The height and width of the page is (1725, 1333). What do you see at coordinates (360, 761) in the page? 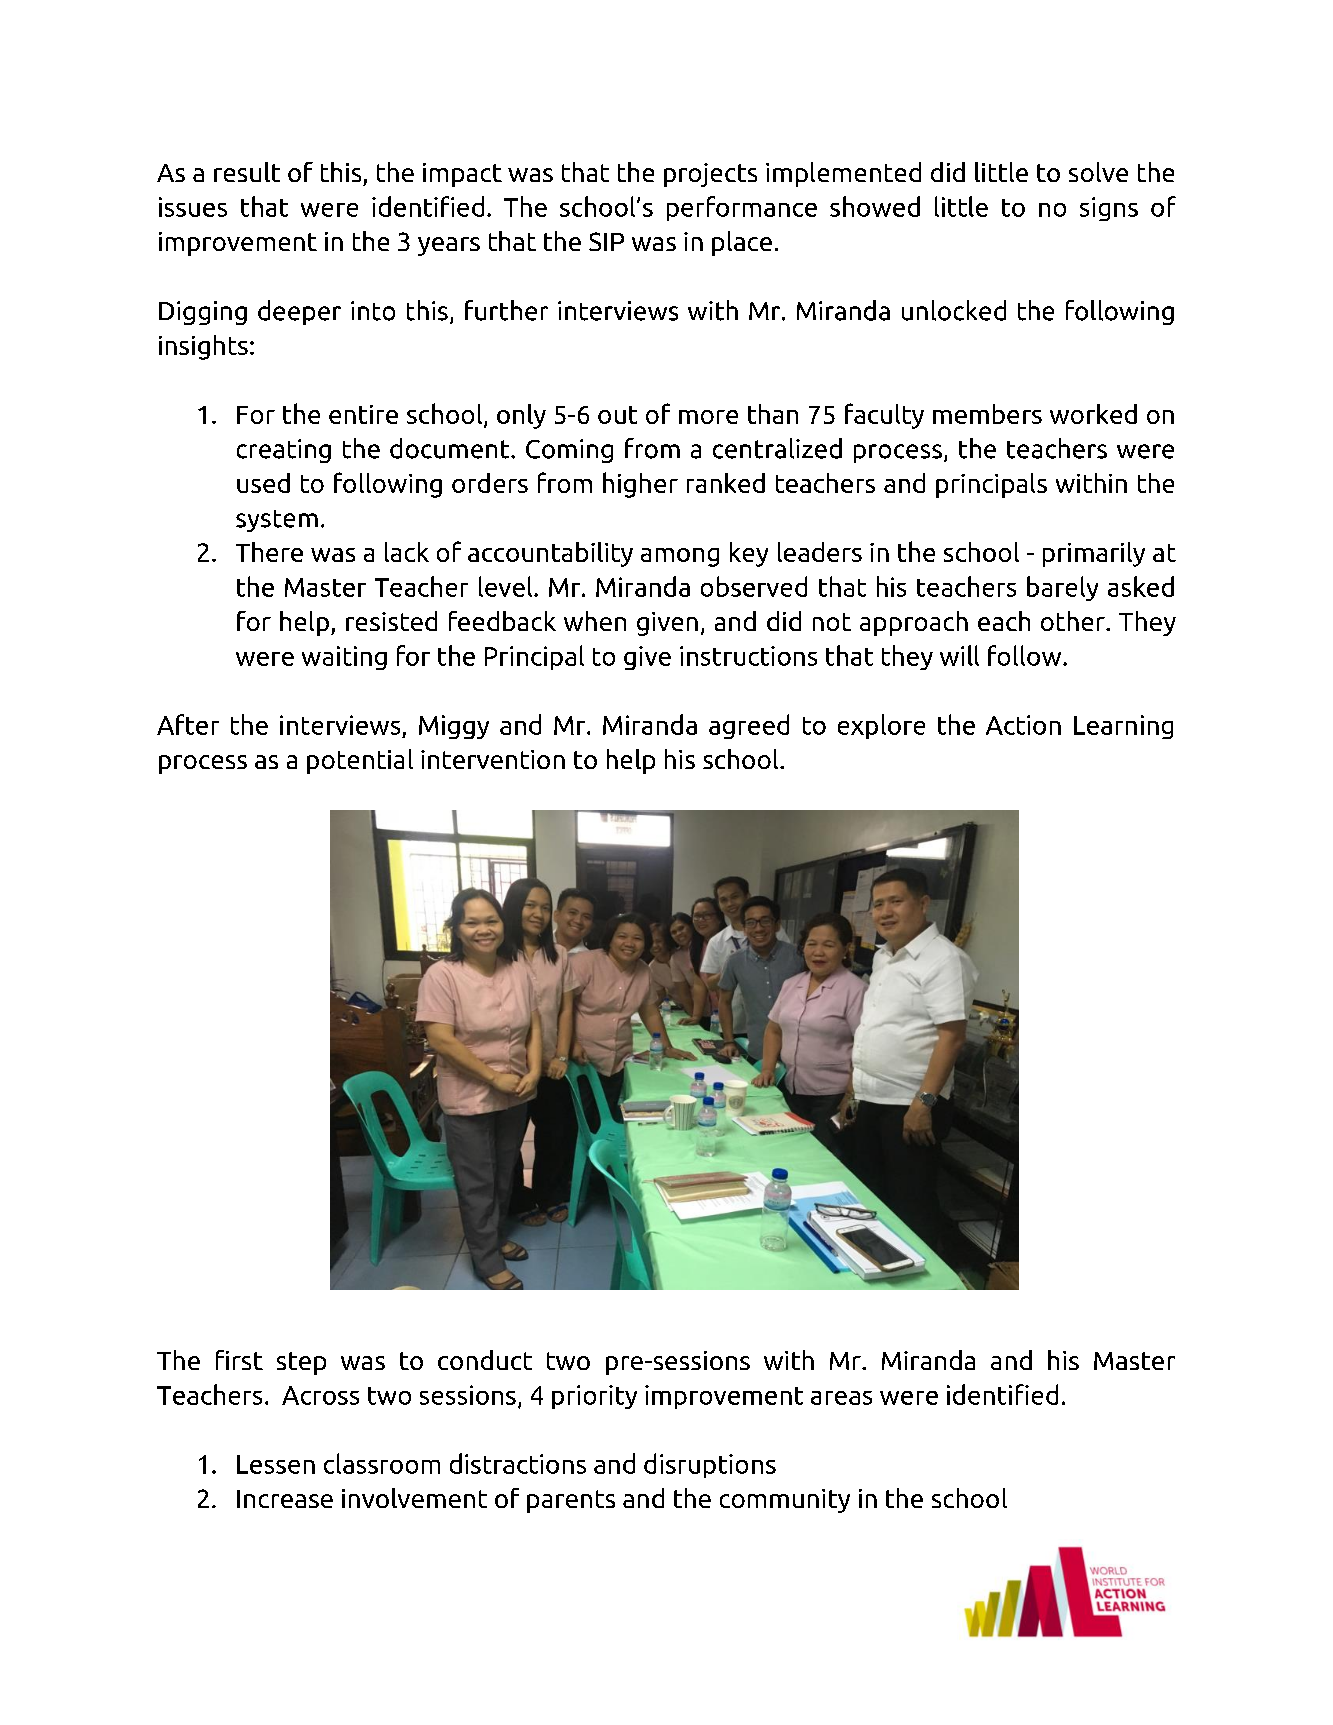
I see `potential` at bounding box center [360, 761].
